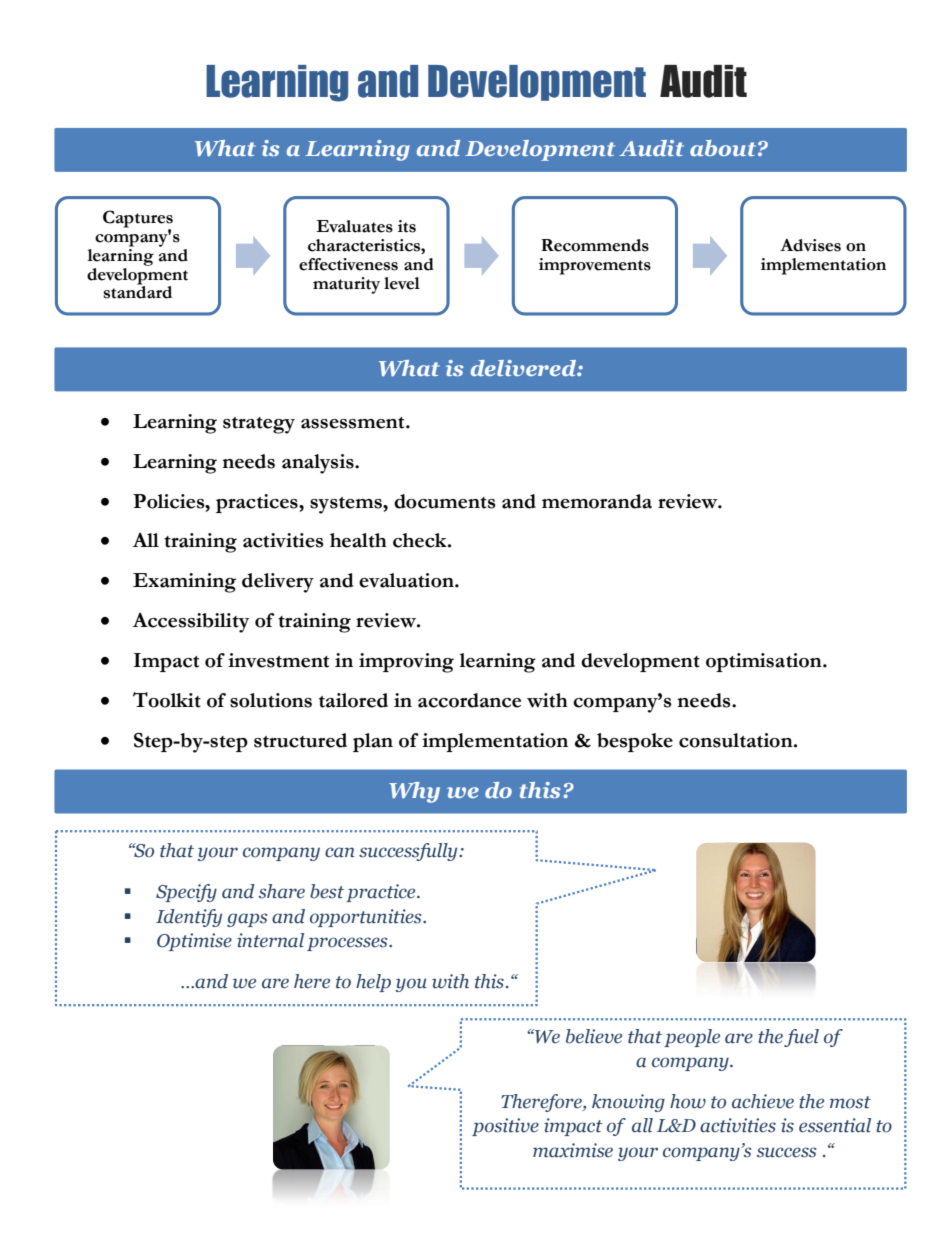  Describe the element at coordinates (469, 700) in the screenshot. I see `accordance` at that location.
